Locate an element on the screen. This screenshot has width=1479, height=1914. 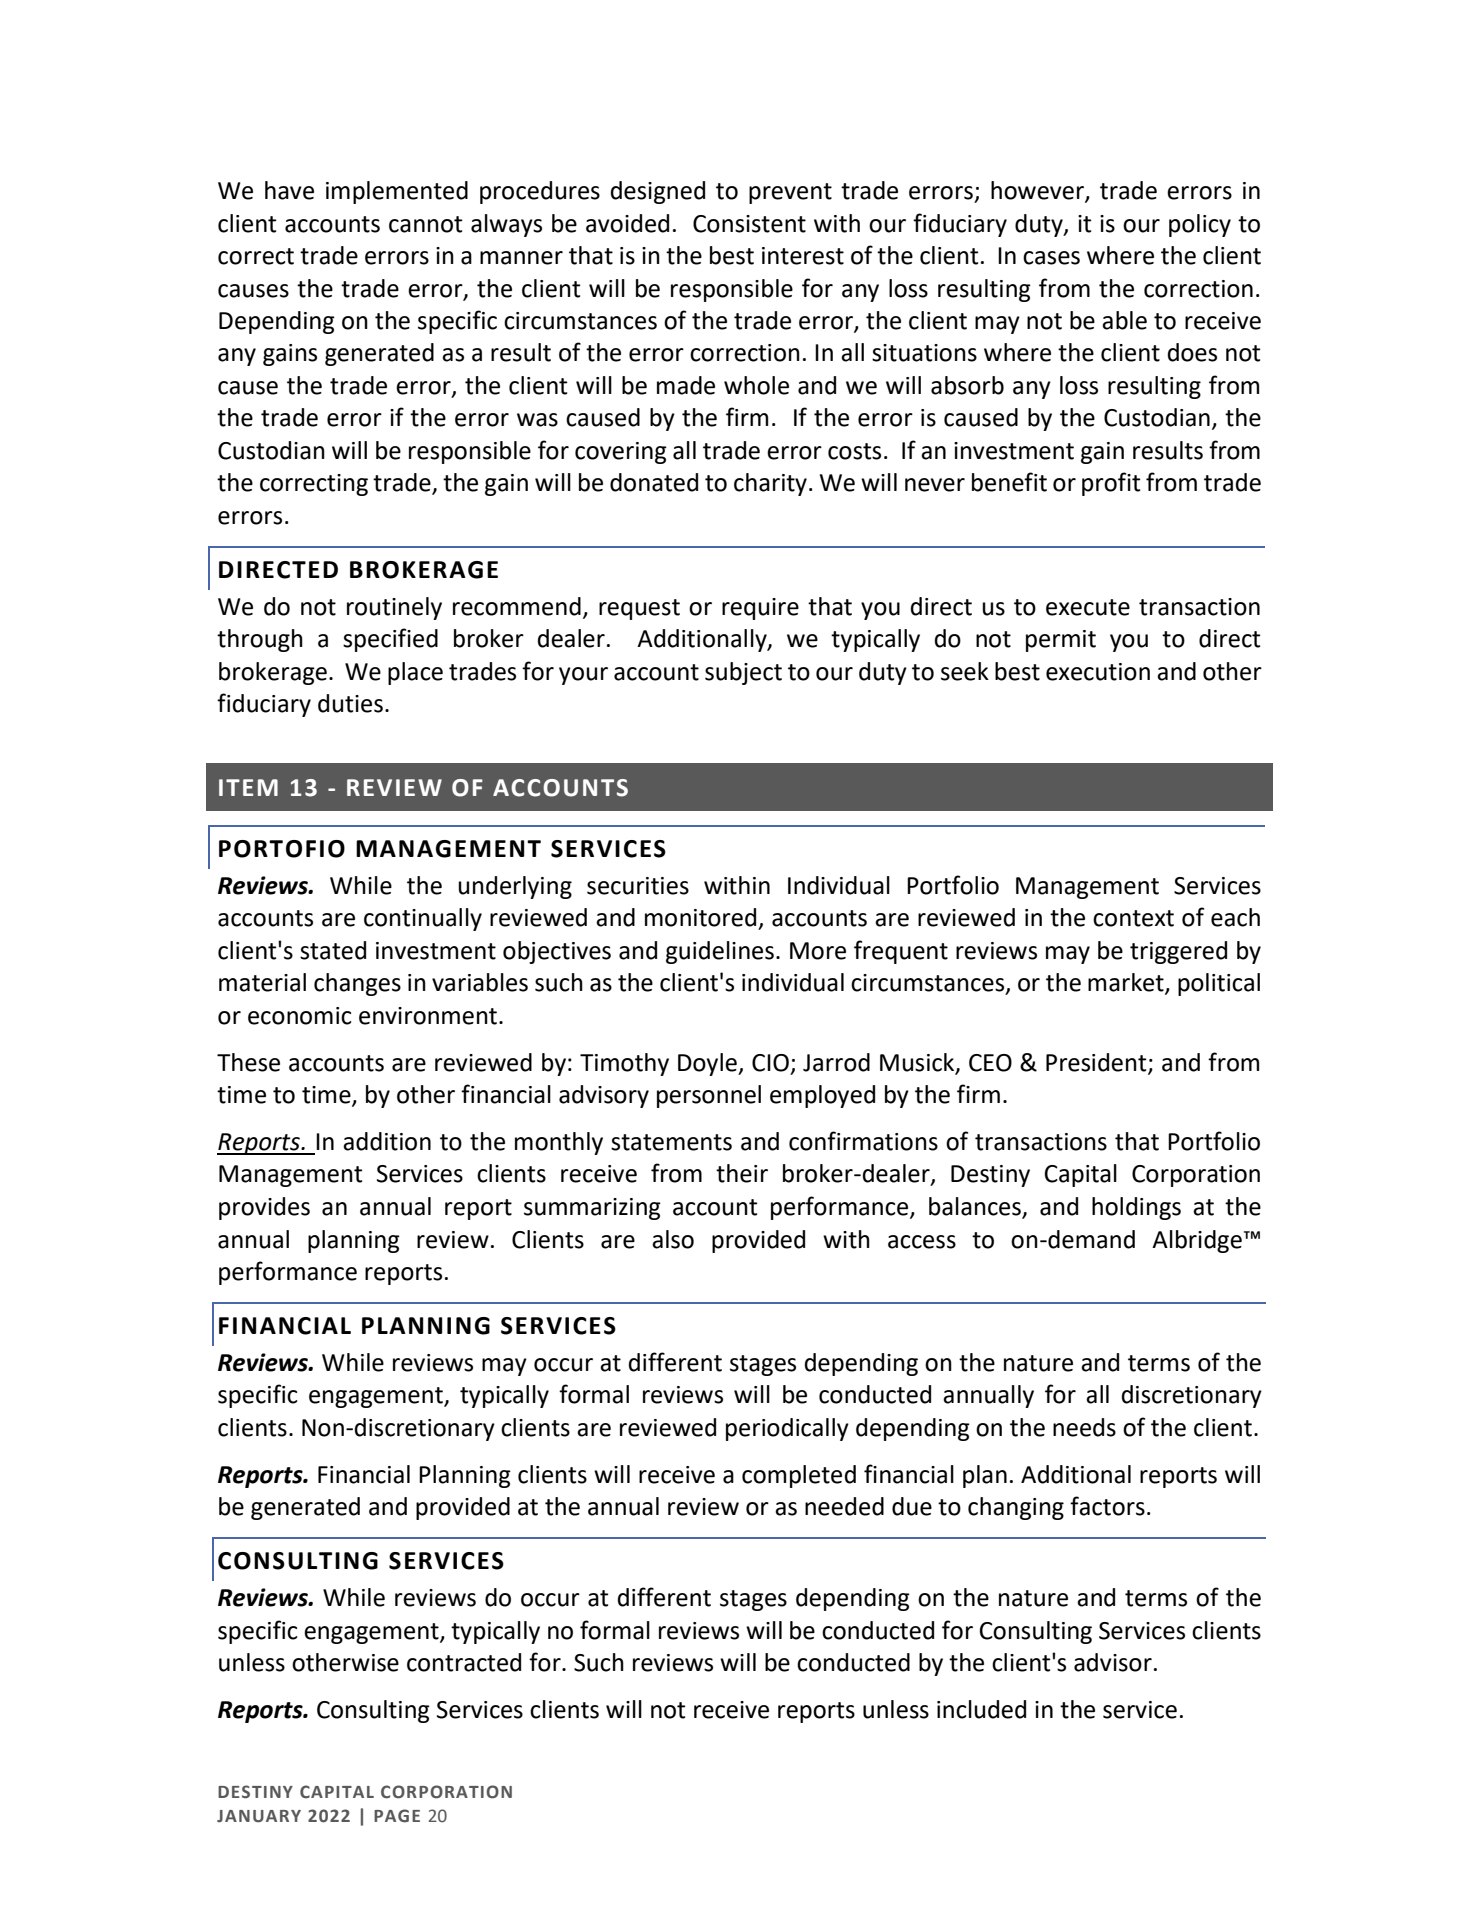
cannot is located at coordinates (426, 224).
